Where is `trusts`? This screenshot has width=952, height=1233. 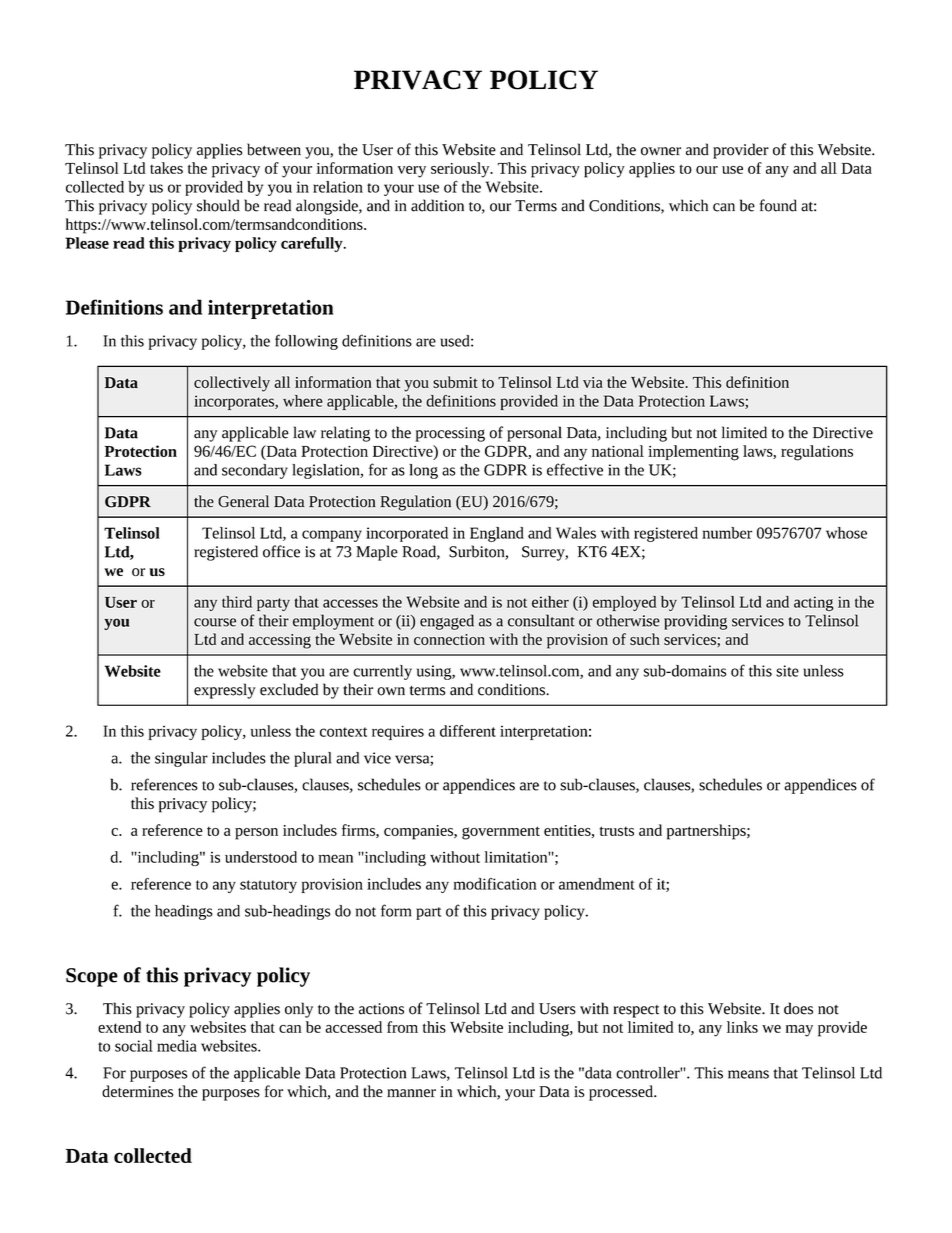
trusts is located at coordinates (616, 831).
